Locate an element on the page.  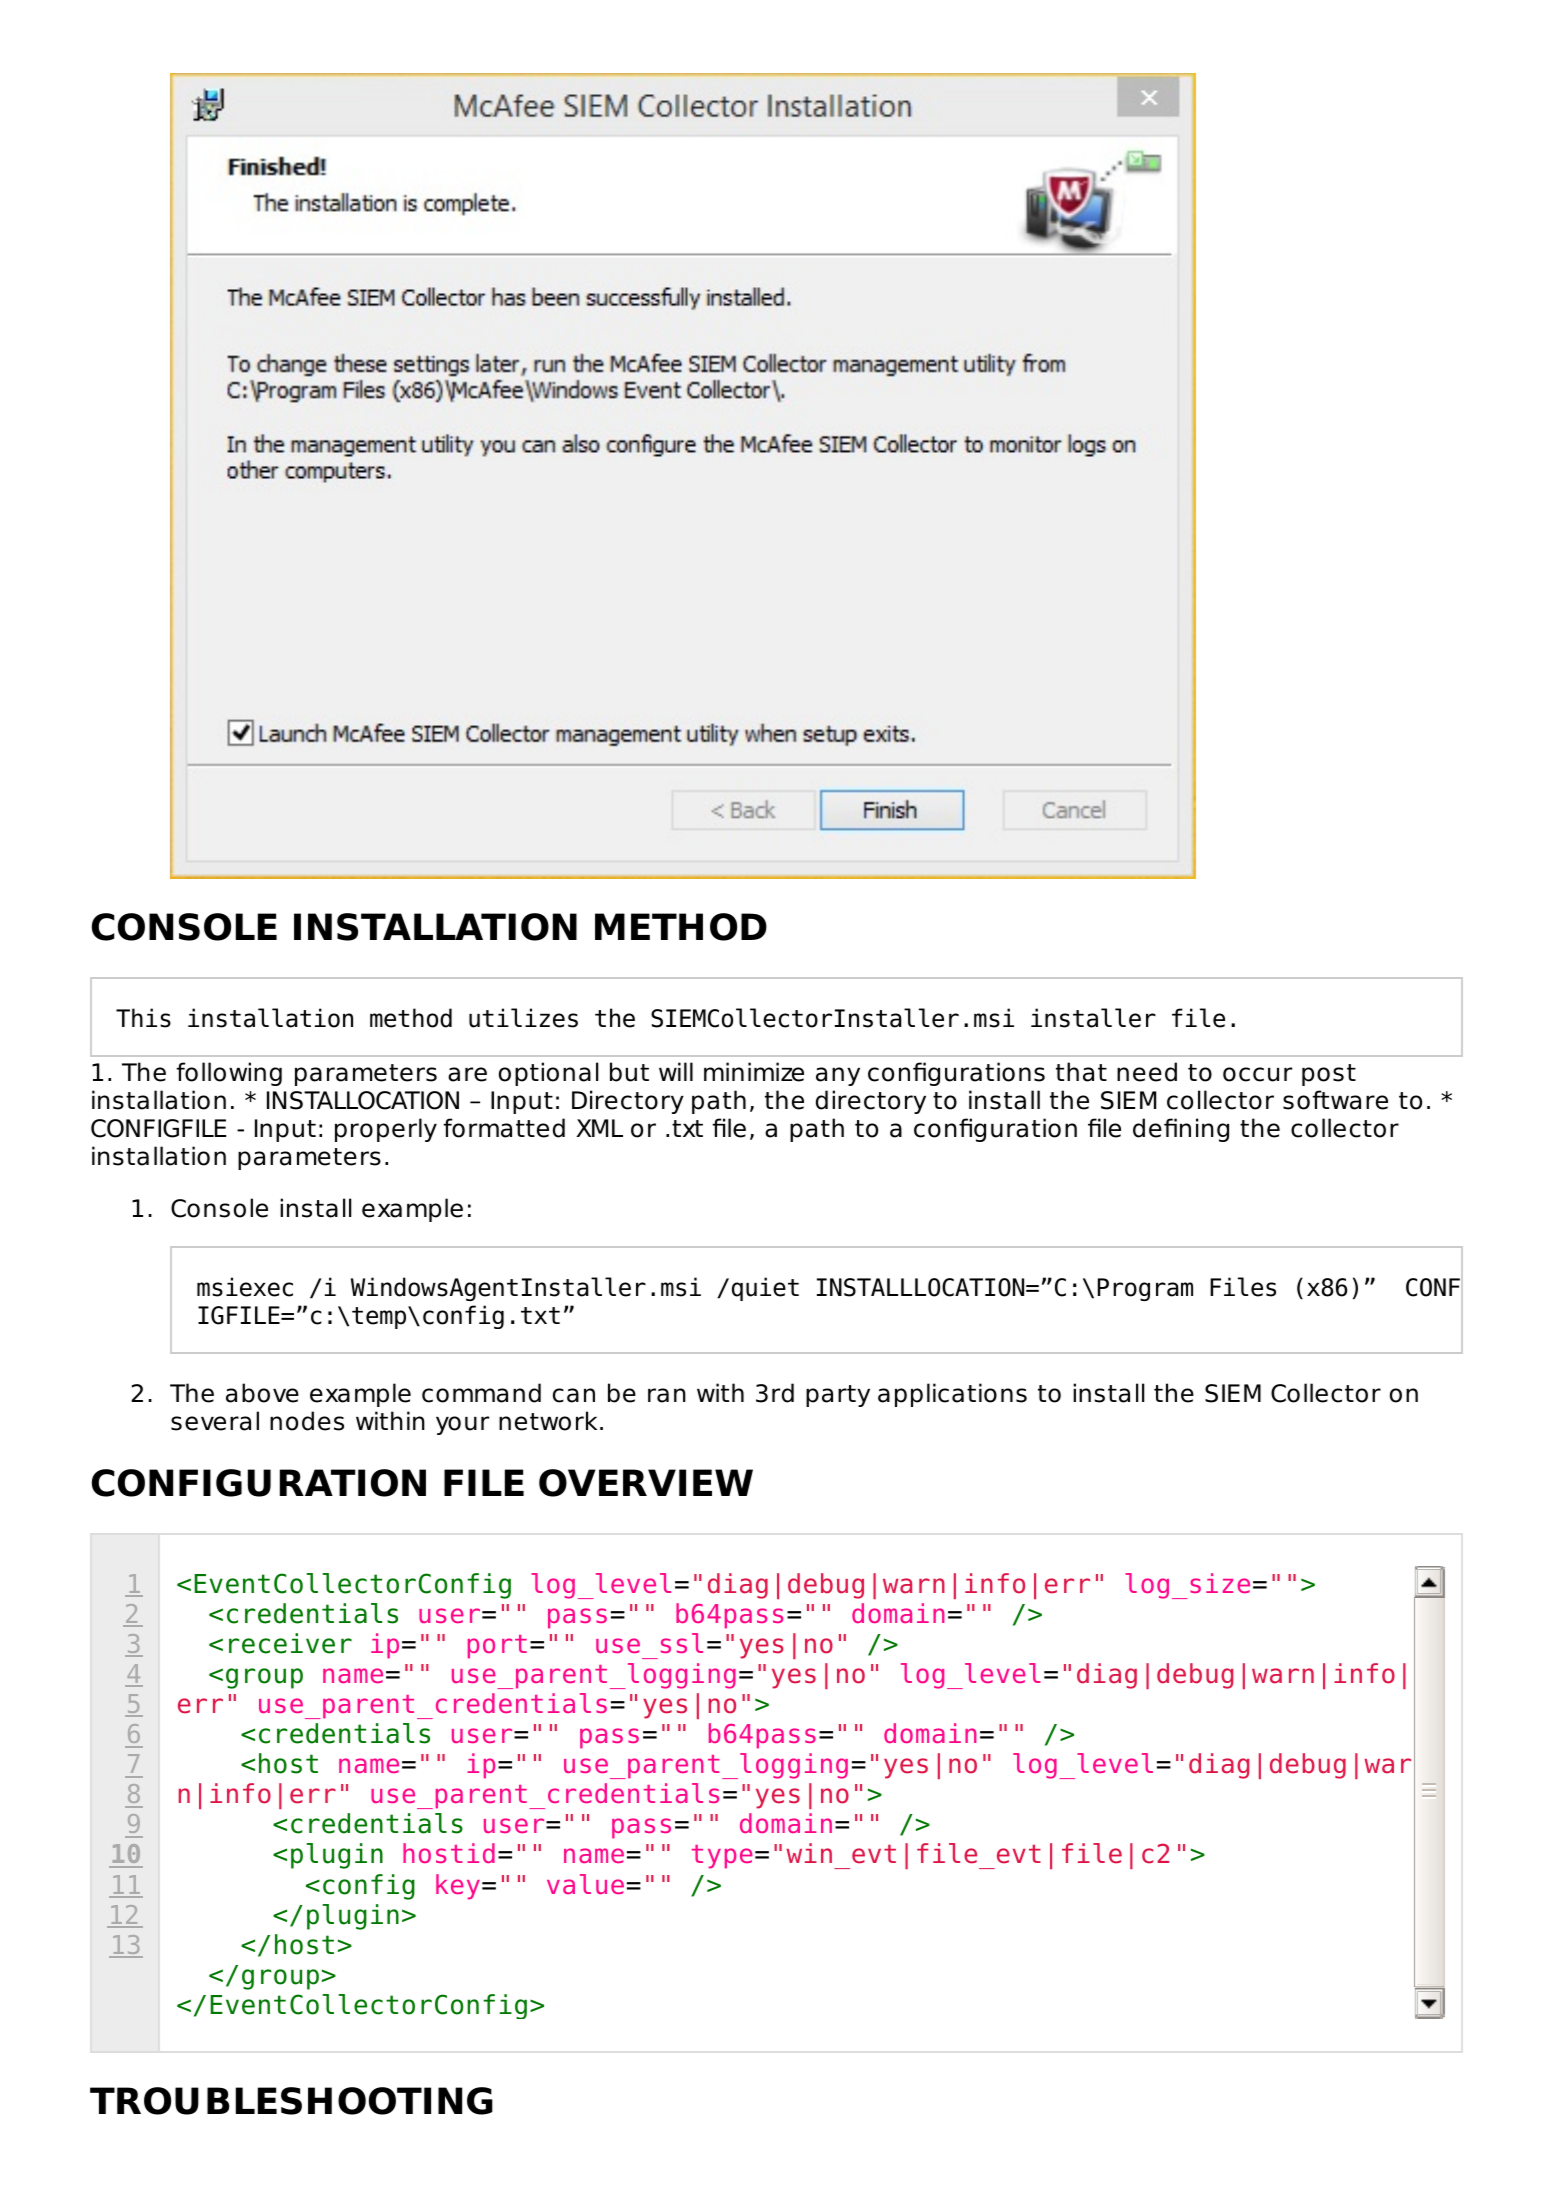
applications is located at coordinates (952, 1395).
